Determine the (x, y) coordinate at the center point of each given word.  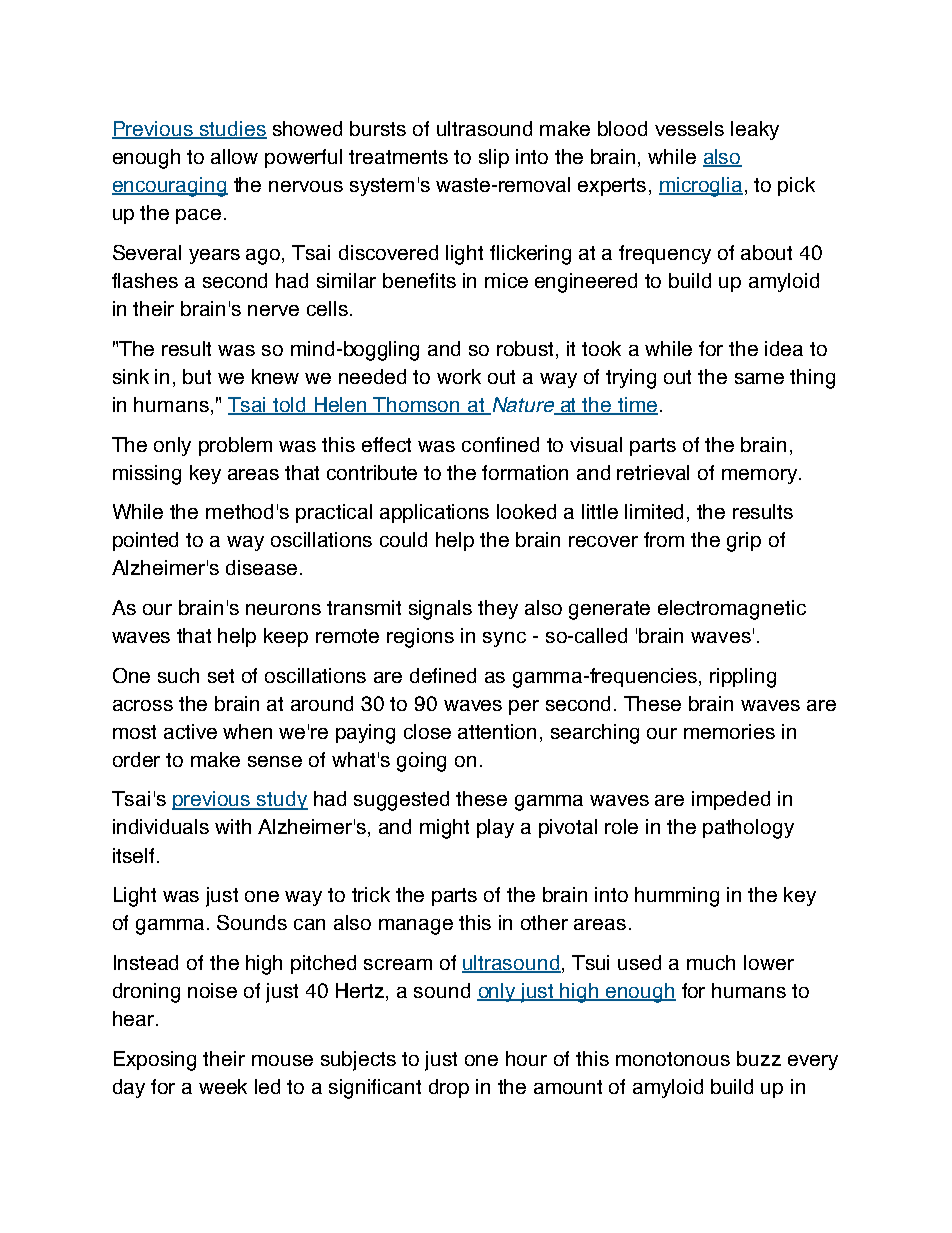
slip (494, 158)
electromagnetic (732, 610)
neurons (283, 609)
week (223, 1086)
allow (234, 156)
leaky (755, 130)
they (498, 609)
